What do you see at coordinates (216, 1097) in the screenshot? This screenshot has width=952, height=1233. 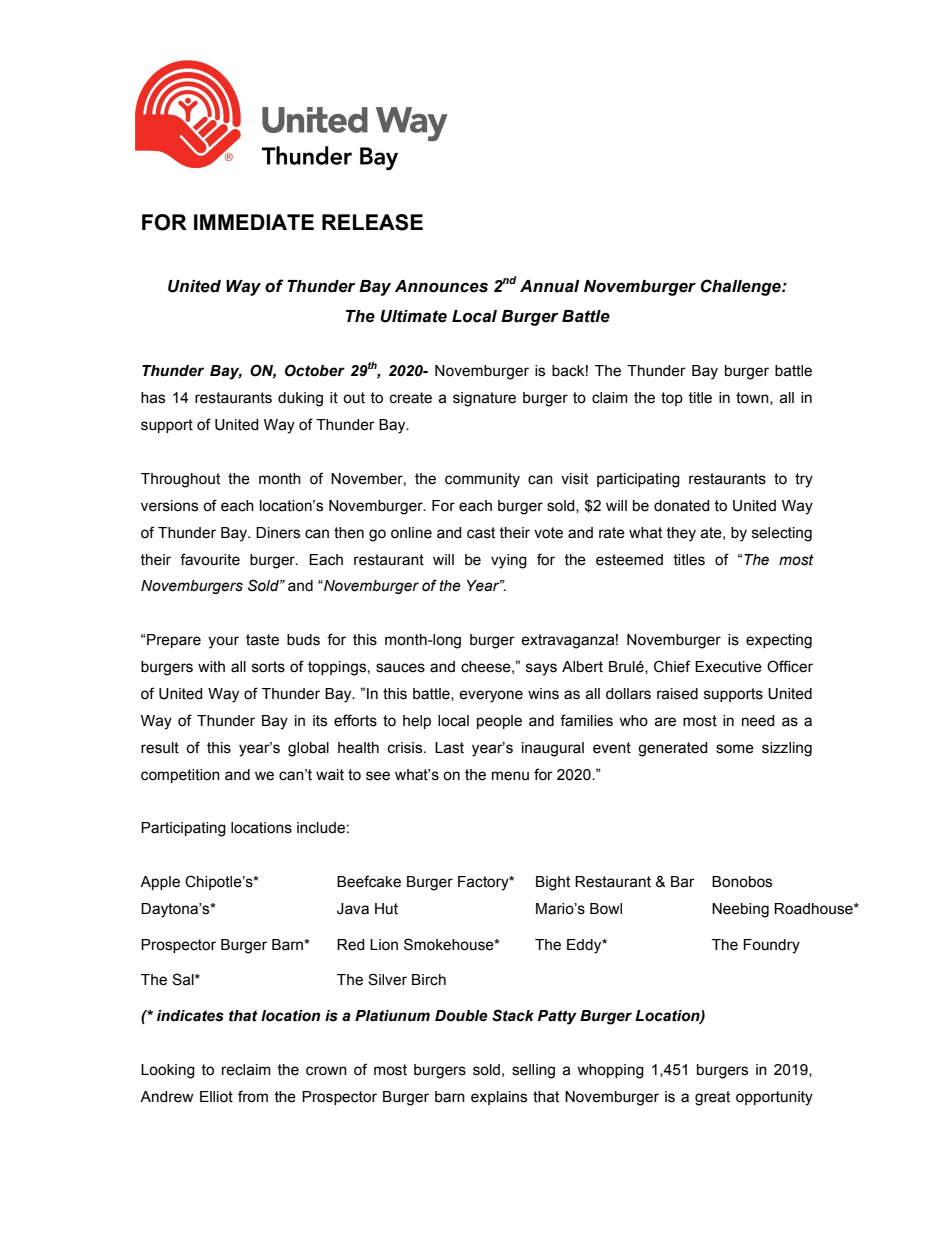 I see `Elliot` at bounding box center [216, 1097].
